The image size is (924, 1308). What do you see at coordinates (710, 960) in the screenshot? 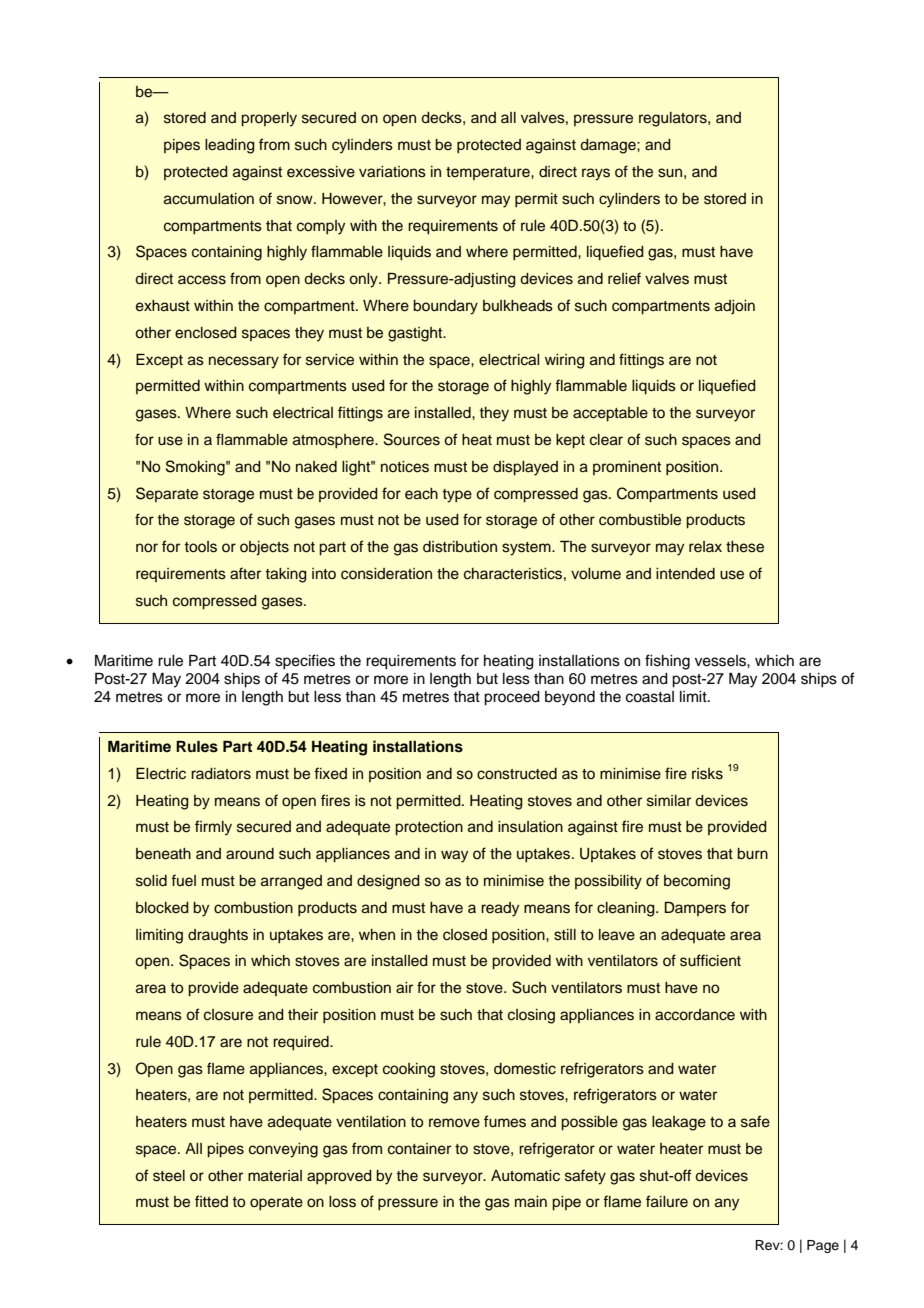
I see `sufficient` at bounding box center [710, 960].
